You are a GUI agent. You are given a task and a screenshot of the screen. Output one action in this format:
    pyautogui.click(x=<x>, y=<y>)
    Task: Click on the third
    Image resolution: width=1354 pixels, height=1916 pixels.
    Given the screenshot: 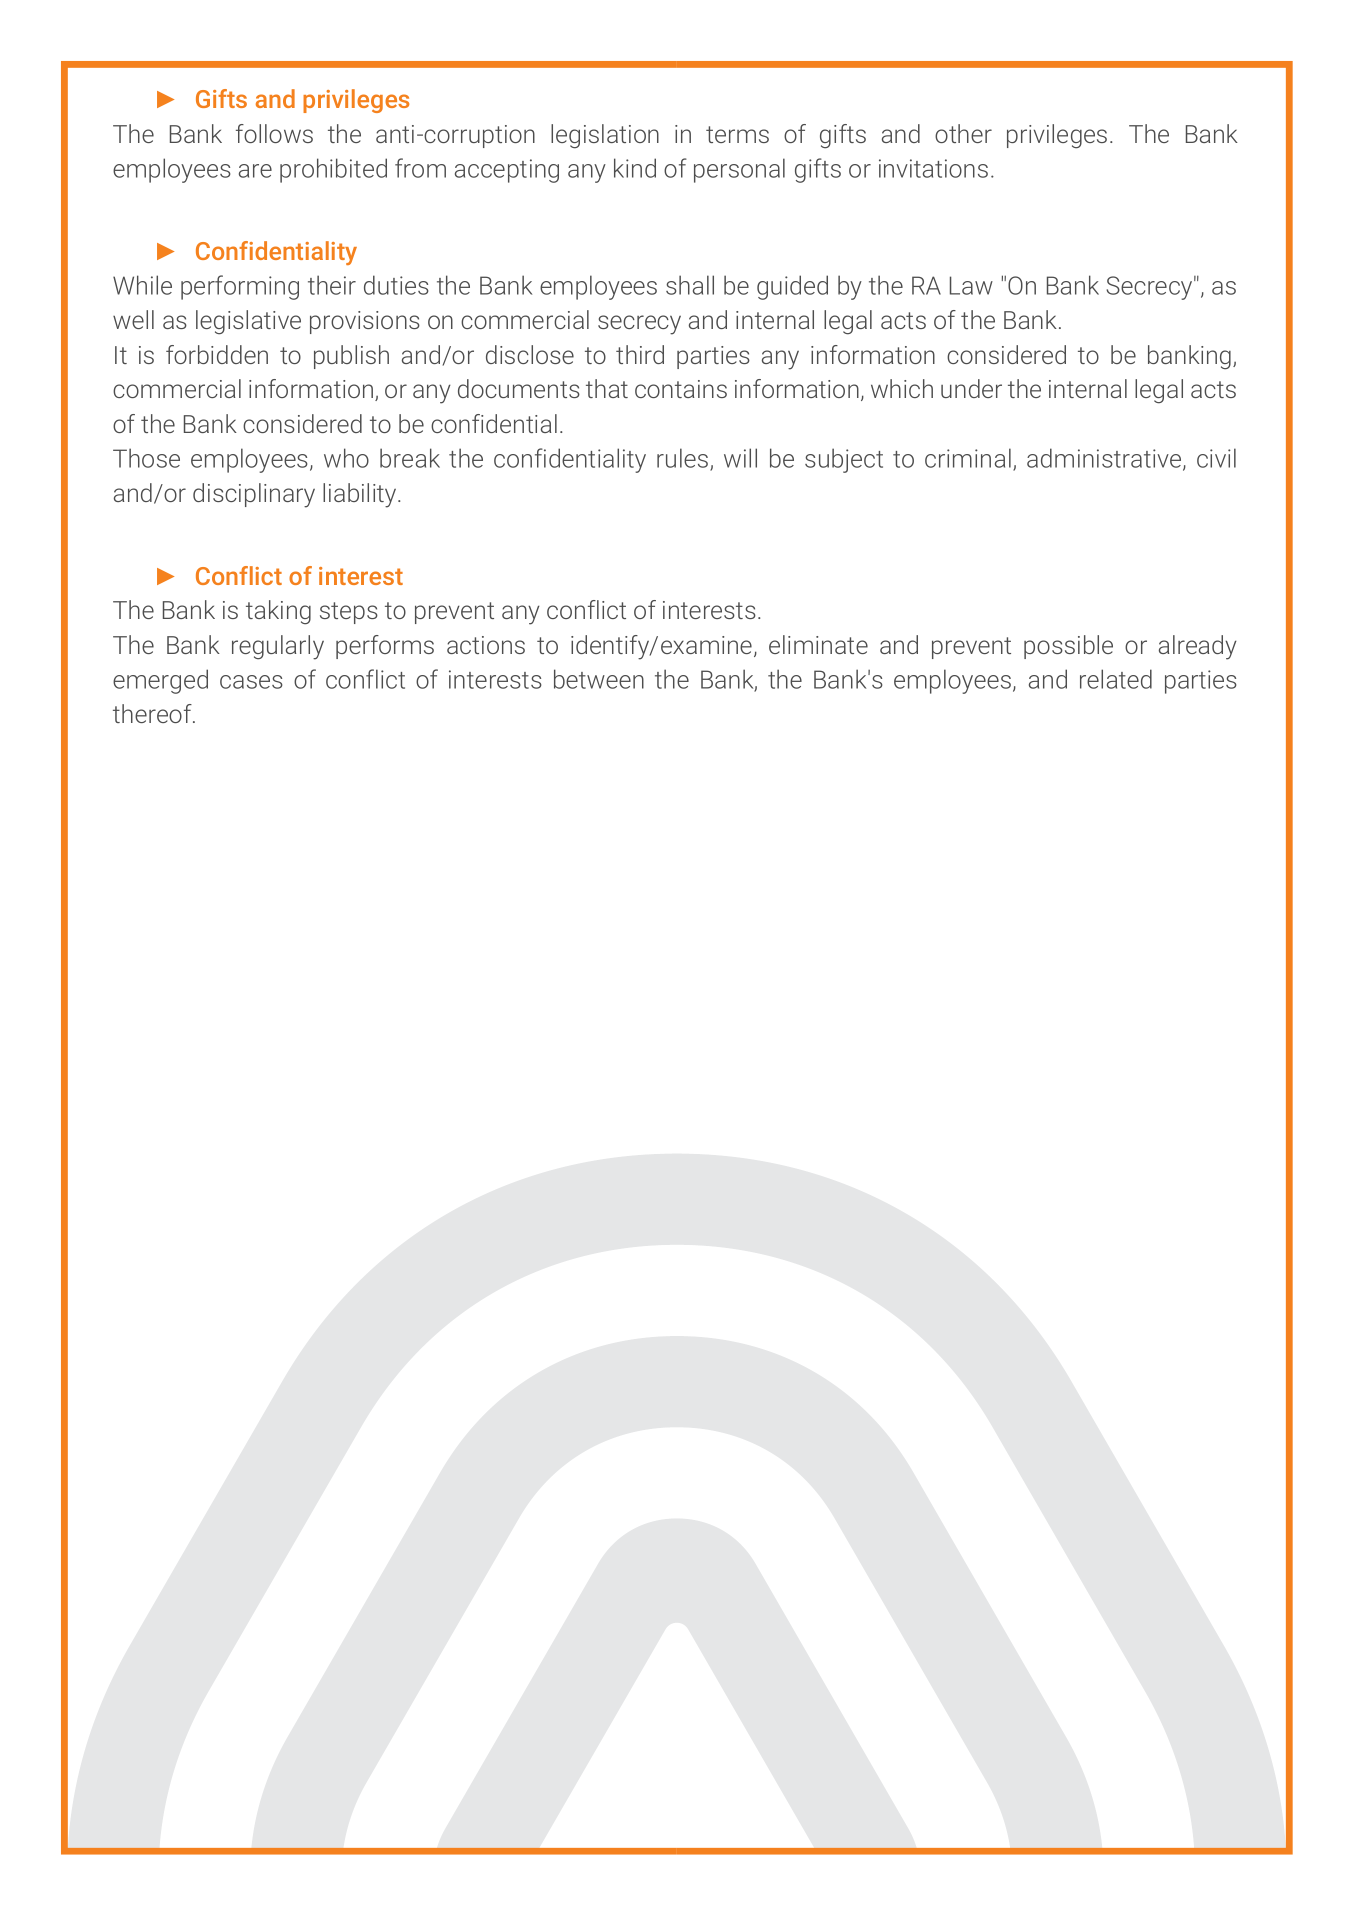 What is the action you would take?
    pyautogui.click(x=640, y=354)
